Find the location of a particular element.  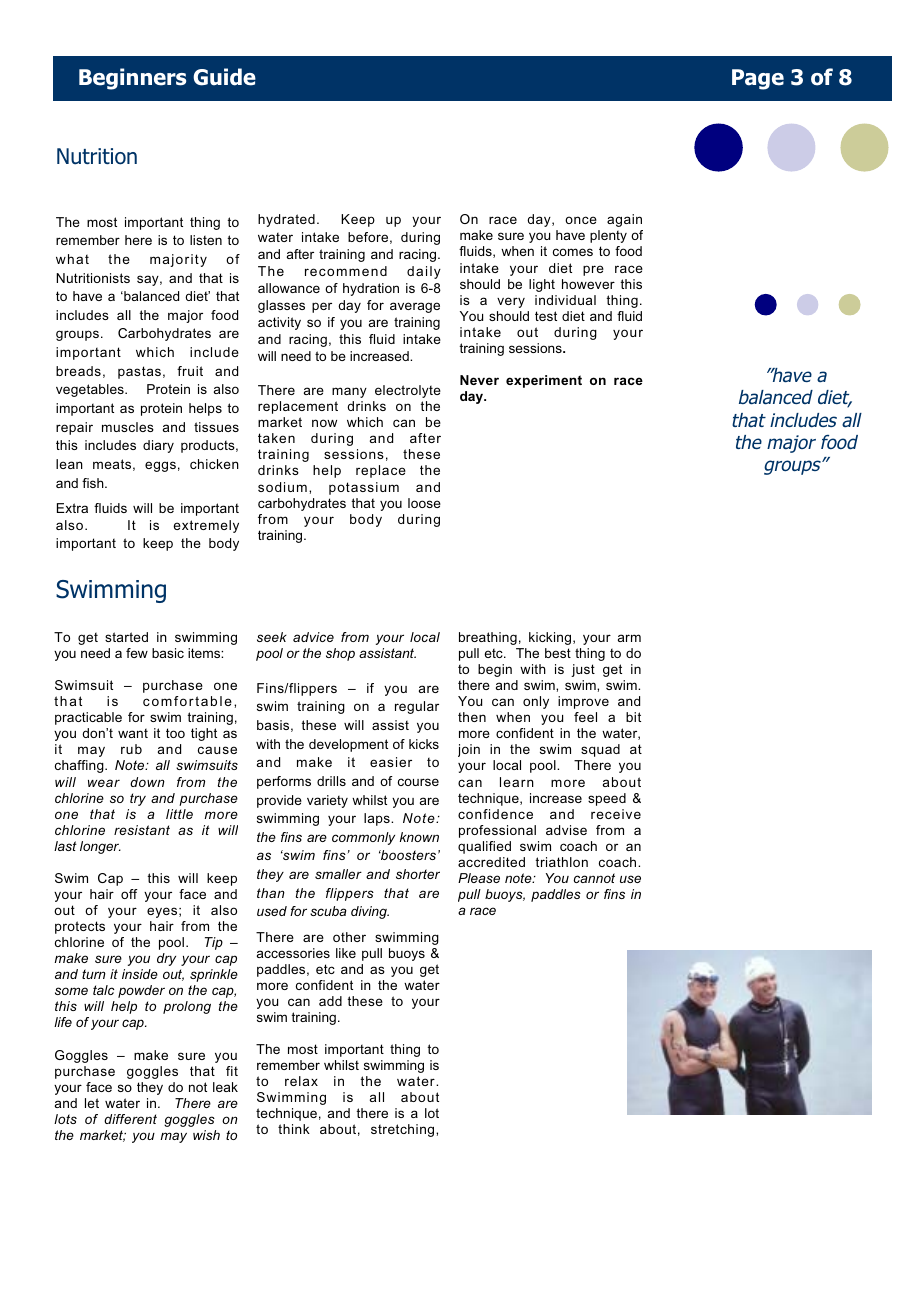

shop is located at coordinates (340, 654).
